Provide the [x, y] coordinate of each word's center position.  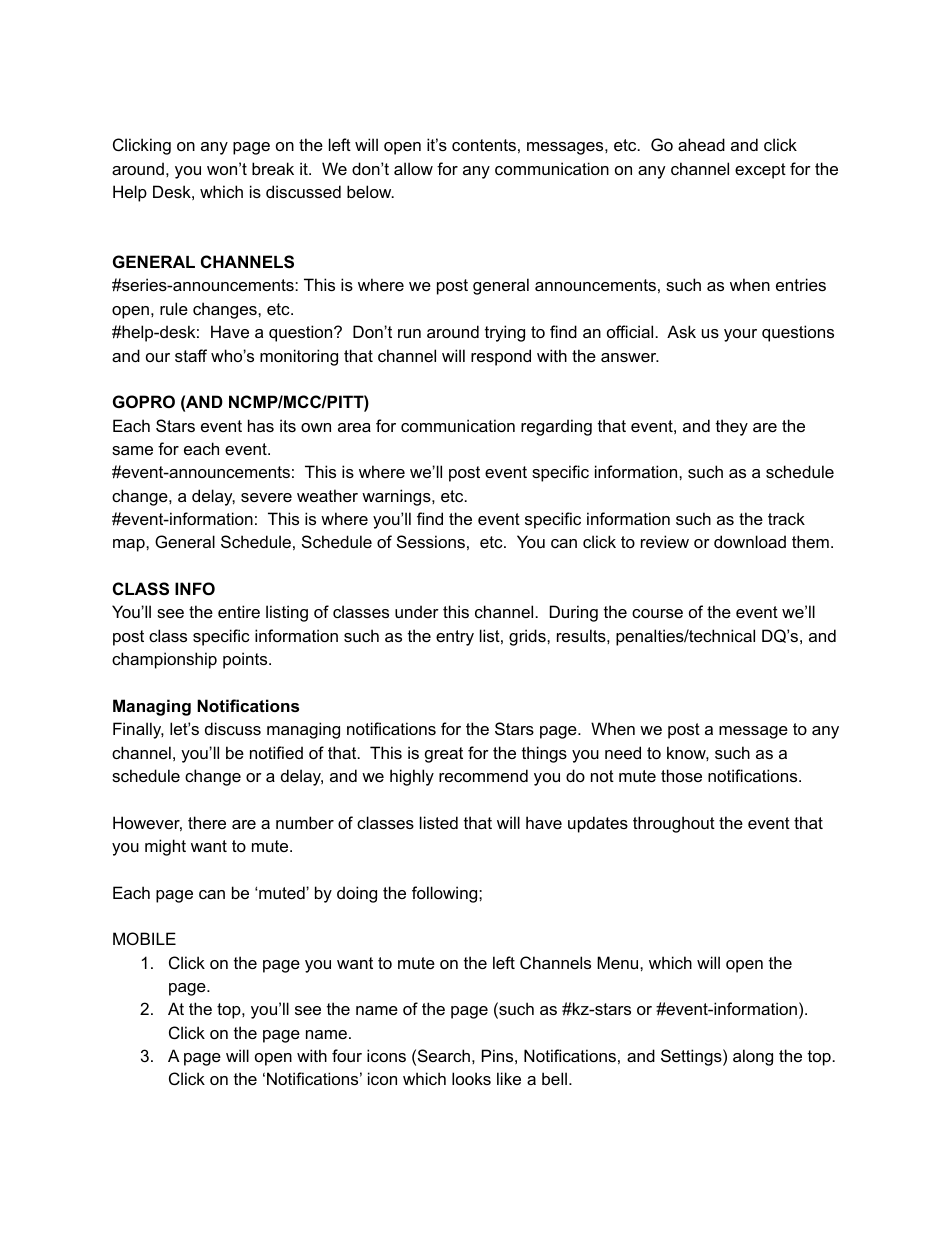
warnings [397, 497]
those [681, 775]
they [732, 427]
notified [276, 752]
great [444, 755]
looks [471, 1078]
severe [266, 497]
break [273, 168]
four [347, 1055]
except [760, 171]
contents [484, 145]
